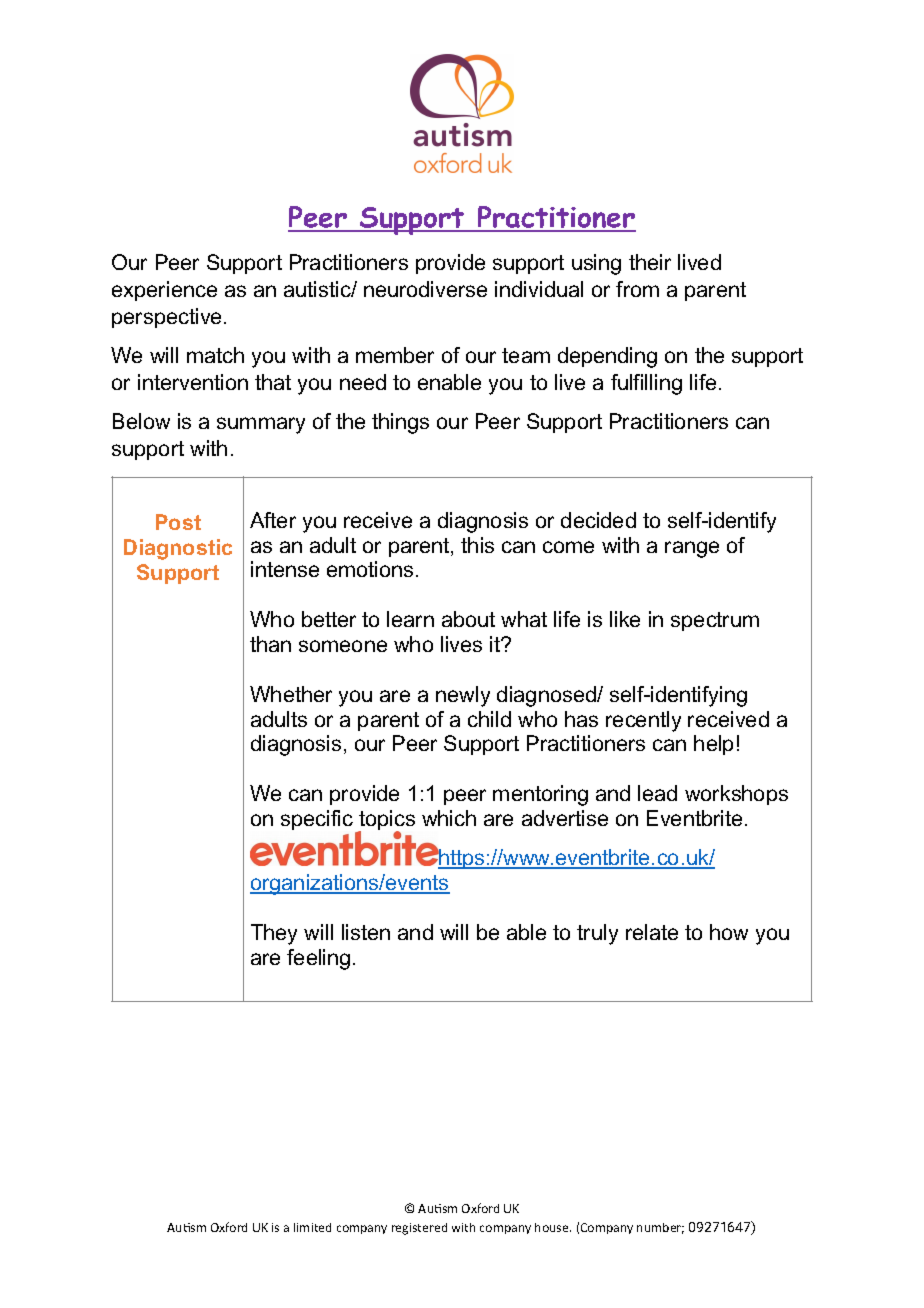 This screenshot has height=1308, width=924. What do you see at coordinates (312, 1227) in the screenshot?
I see `limited` at bounding box center [312, 1227].
